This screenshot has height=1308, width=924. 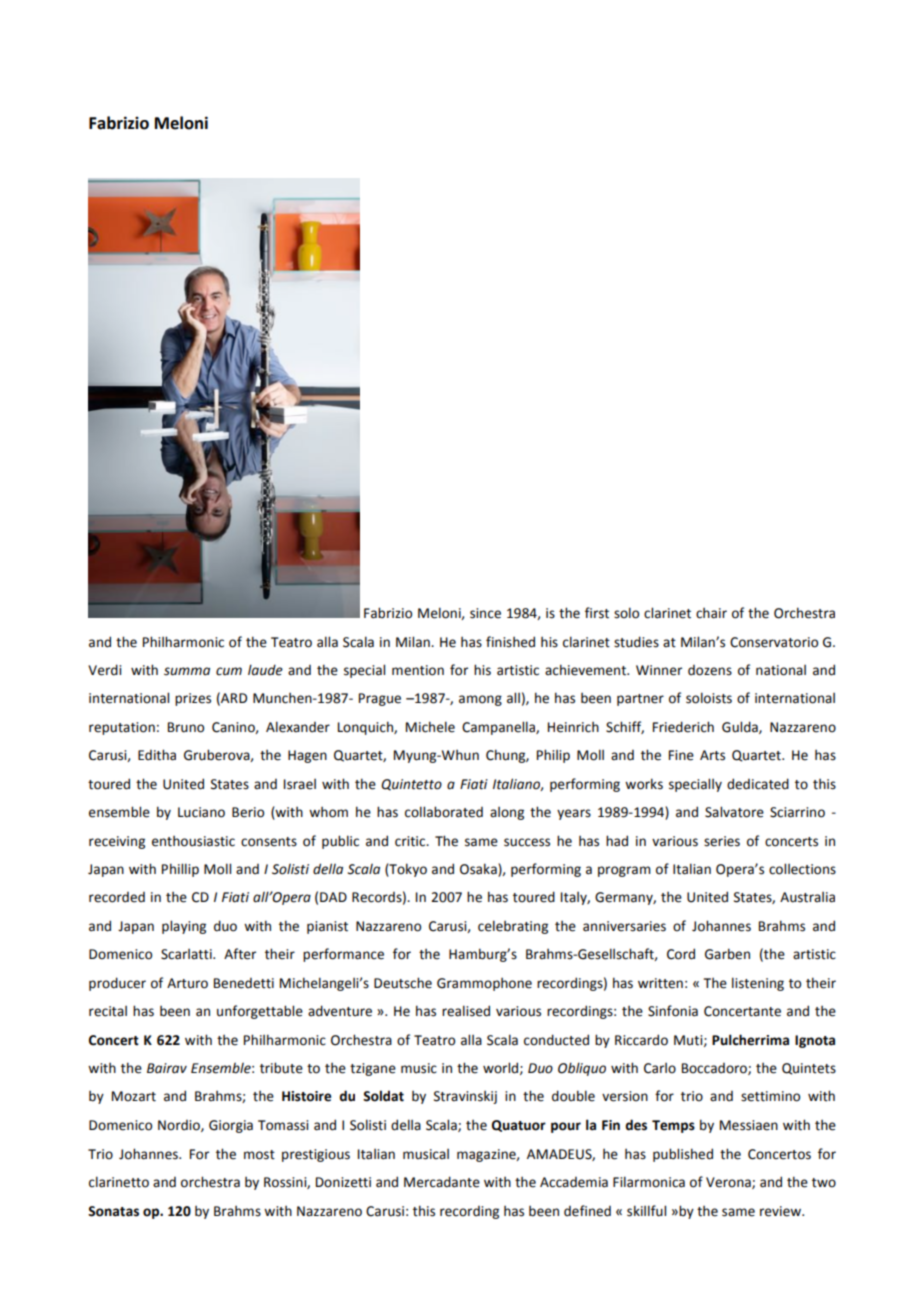 I want to click on Michele, so click(x=430, y=727).
